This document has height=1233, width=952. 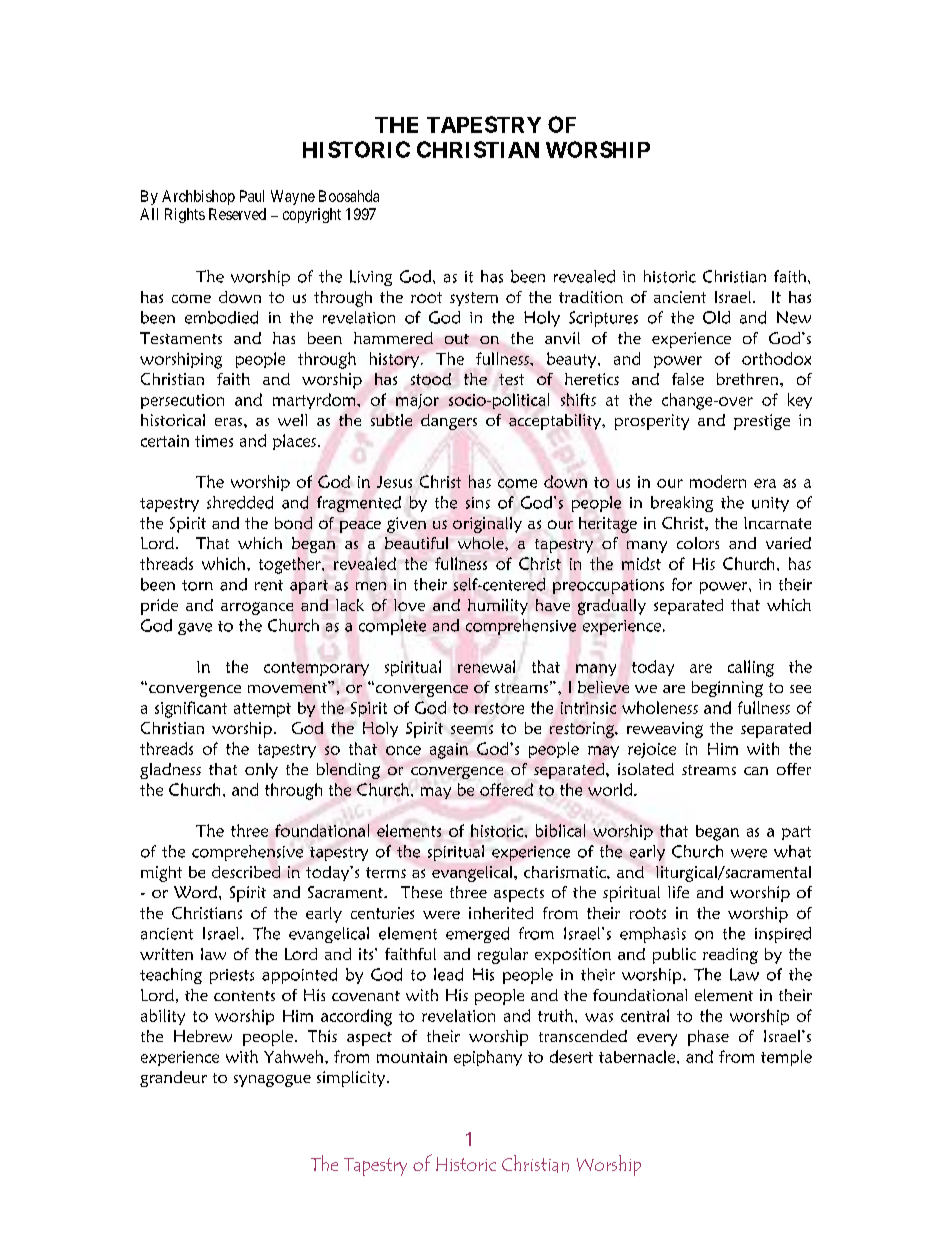 What do you see at coordinates (261, 771) in the document?
I see `only` at bounding box center [261, 771].
